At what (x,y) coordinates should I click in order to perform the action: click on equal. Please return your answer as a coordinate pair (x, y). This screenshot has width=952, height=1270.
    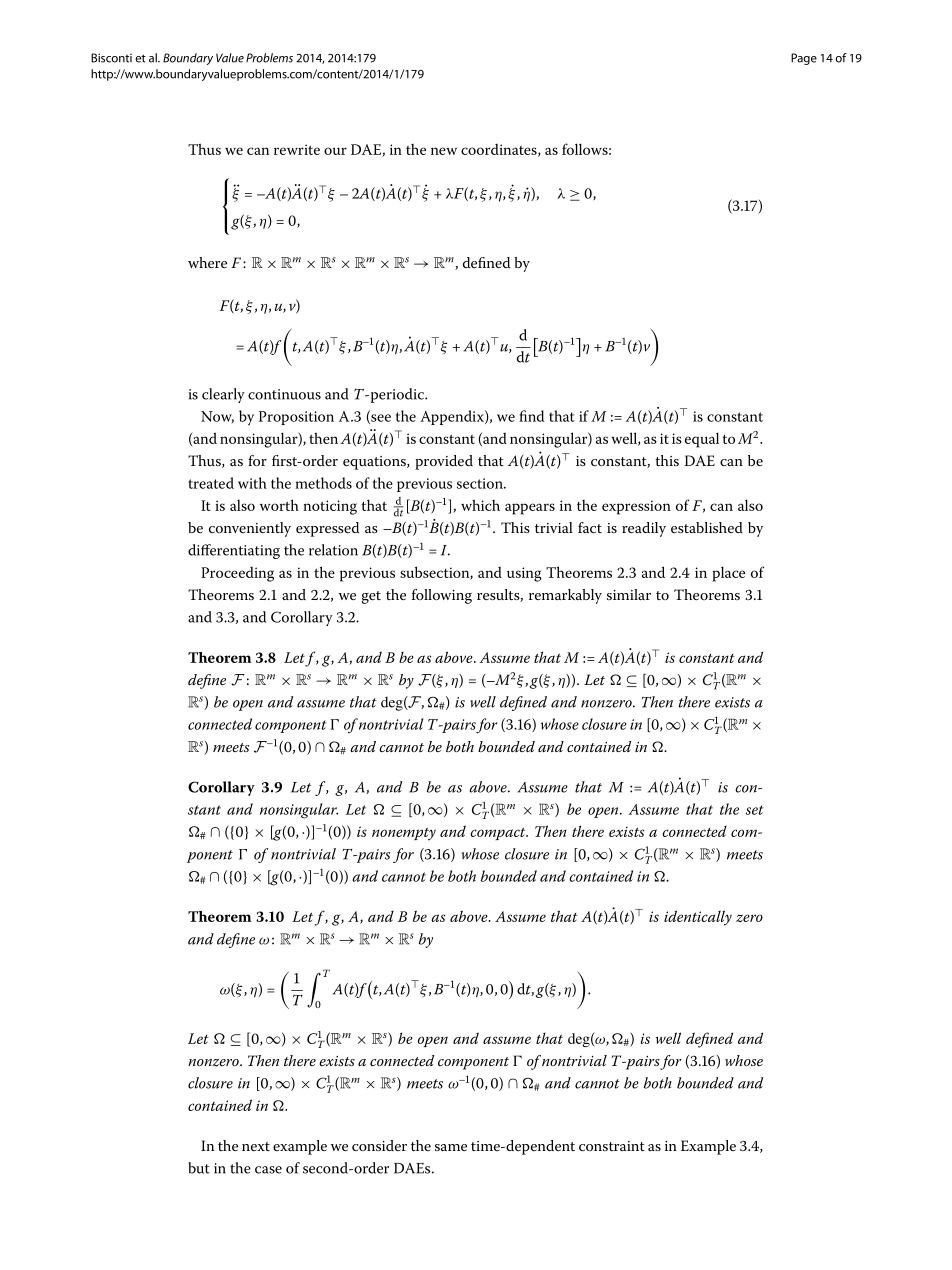
    Looking at the image, I should click on (702, 440).
